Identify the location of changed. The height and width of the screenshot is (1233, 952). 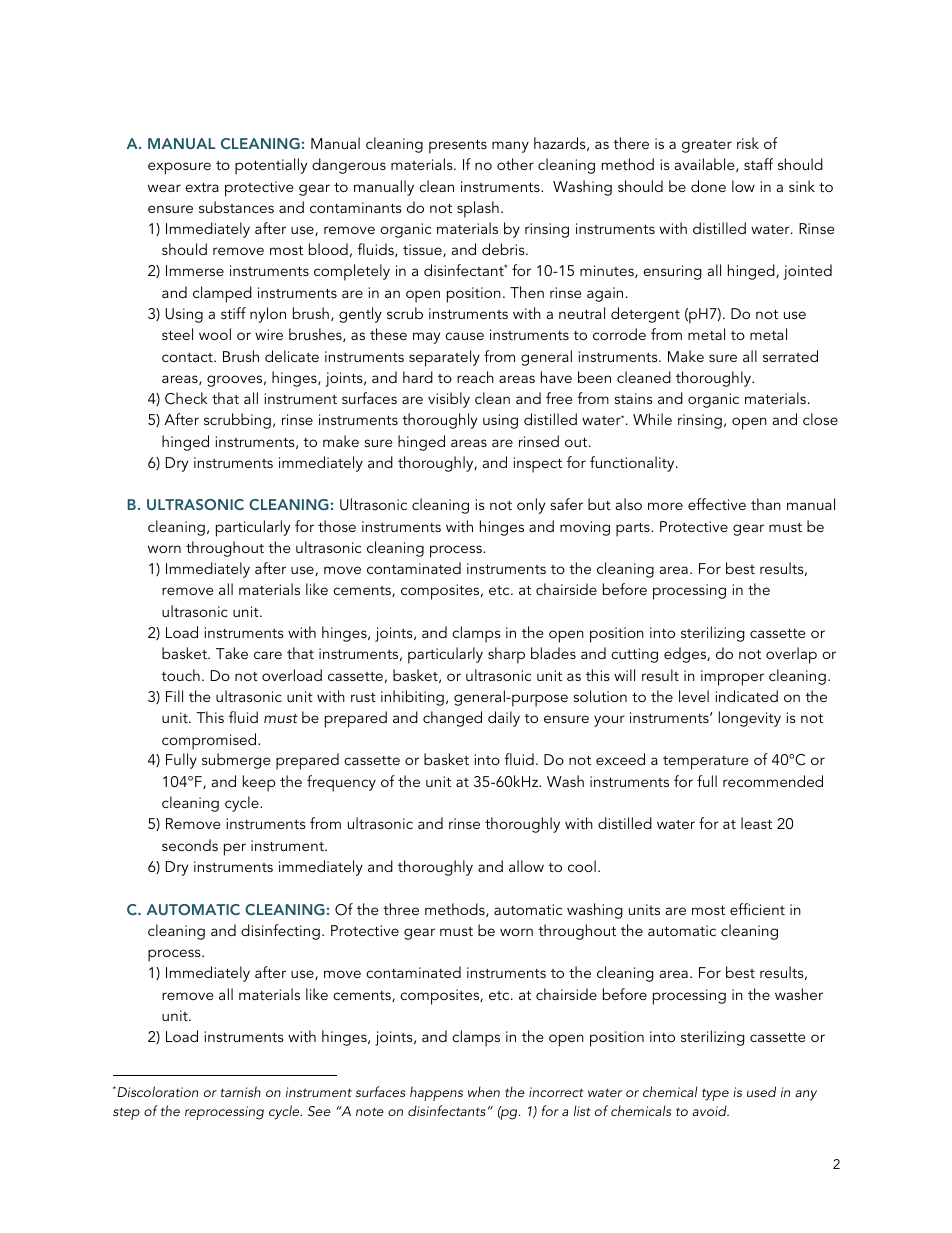
(452, 719).
